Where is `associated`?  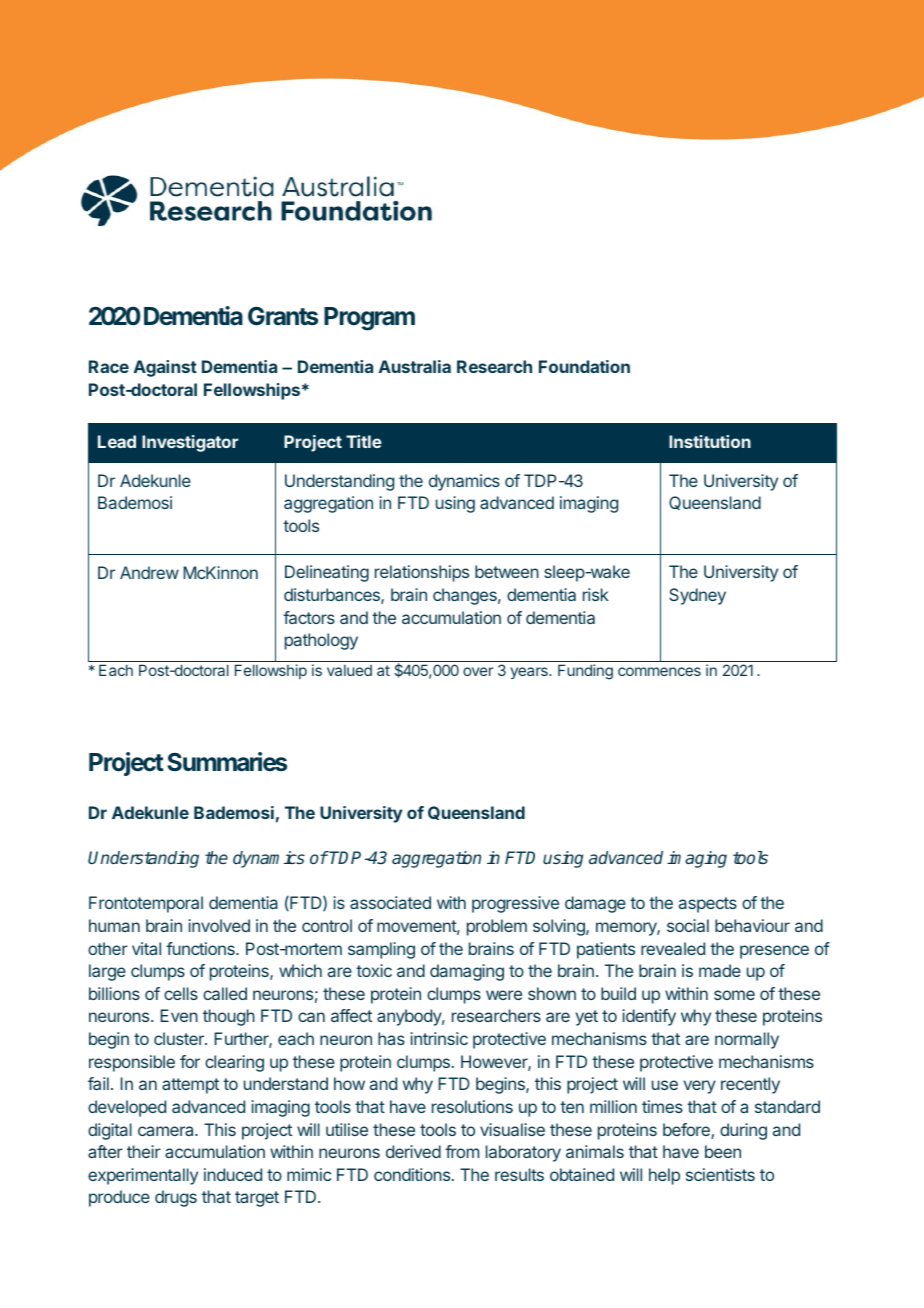
associated is located at coordinates (390, 902).
